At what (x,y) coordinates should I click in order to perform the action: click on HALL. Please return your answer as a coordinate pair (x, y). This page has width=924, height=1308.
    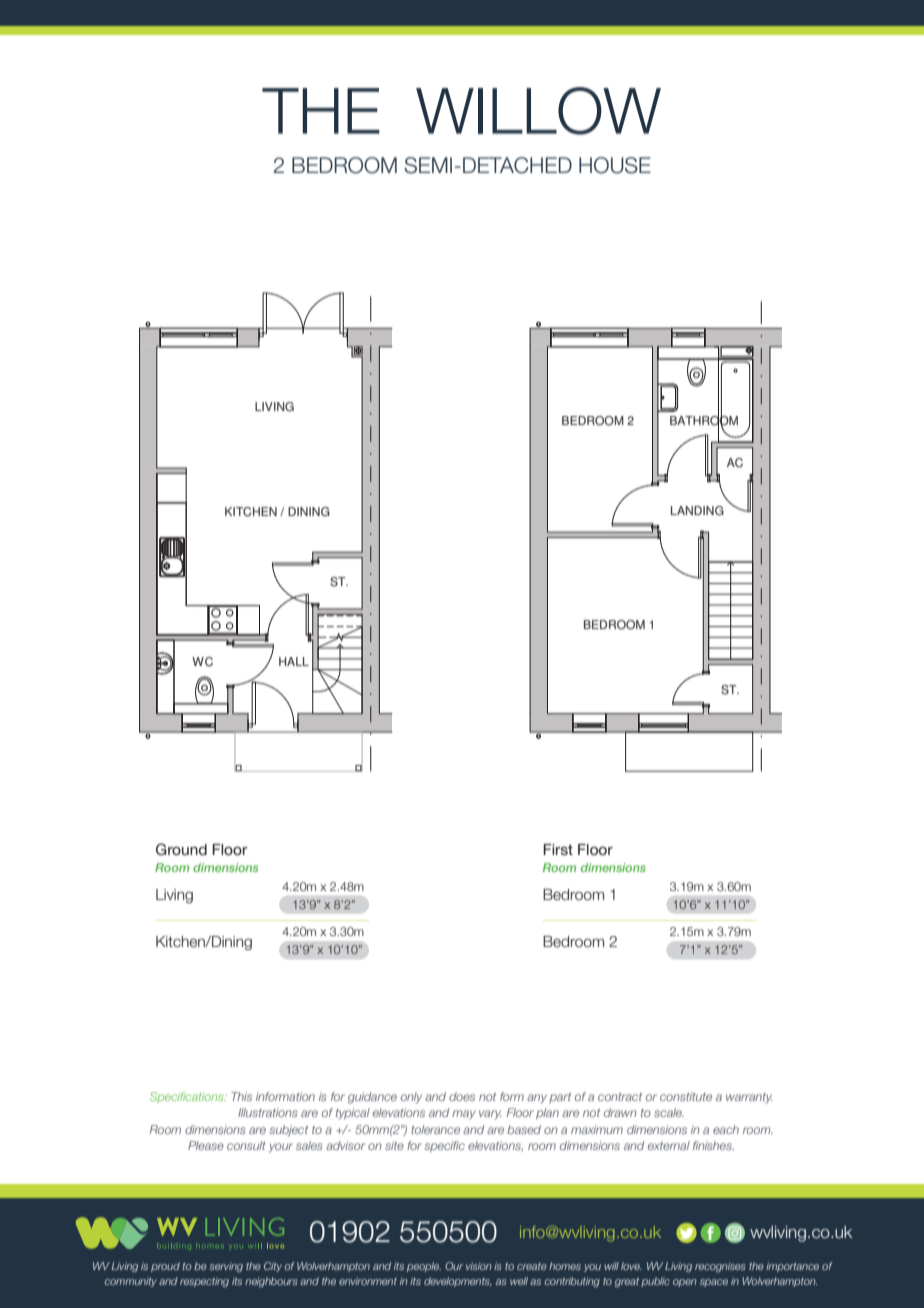
    Looking at the image, I should click on (294, 661).
